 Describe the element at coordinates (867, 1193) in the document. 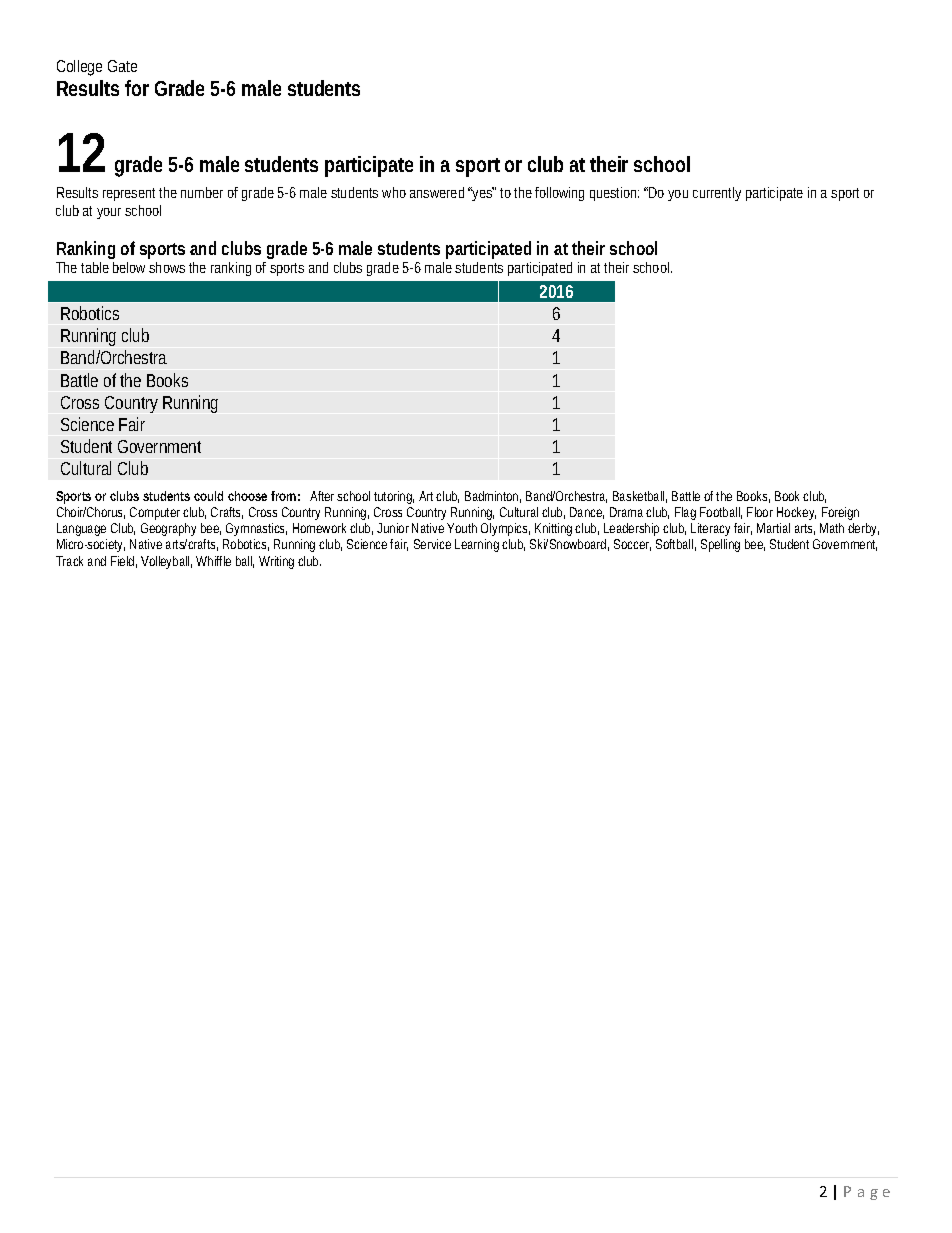

I see `Page` at that location.
